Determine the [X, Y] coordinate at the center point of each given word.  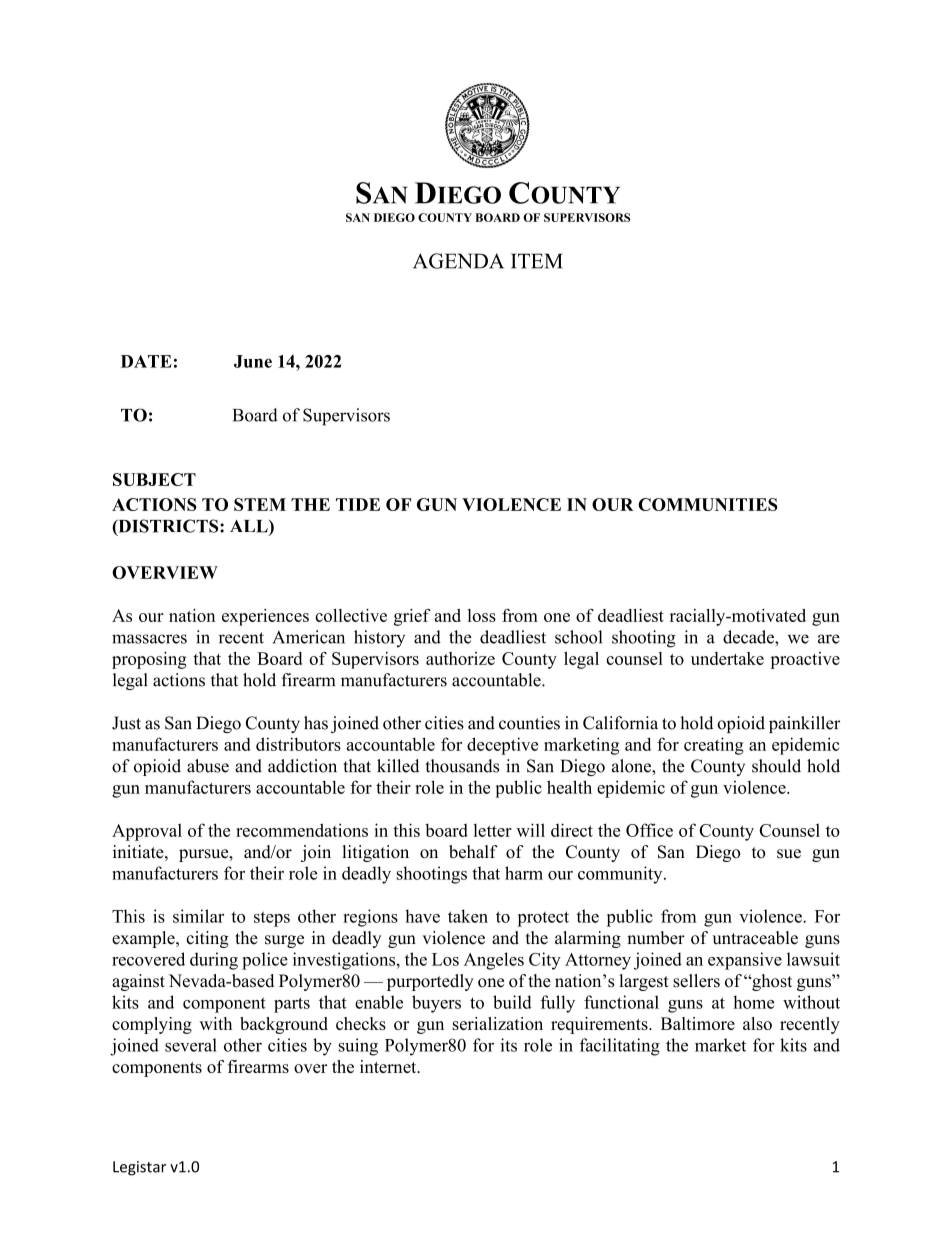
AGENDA [458, 261]
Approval [147, 832]
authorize [460, 658]
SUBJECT [154, 479]
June [253, 361]
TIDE [358, 504]
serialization [498, 1023]
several [191, 1045]
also [757, 1023]
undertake [727, 658]
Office [649, 830]
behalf [473, 852]
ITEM [537, 261]
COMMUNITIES [708, 504]
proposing [149, 660]
